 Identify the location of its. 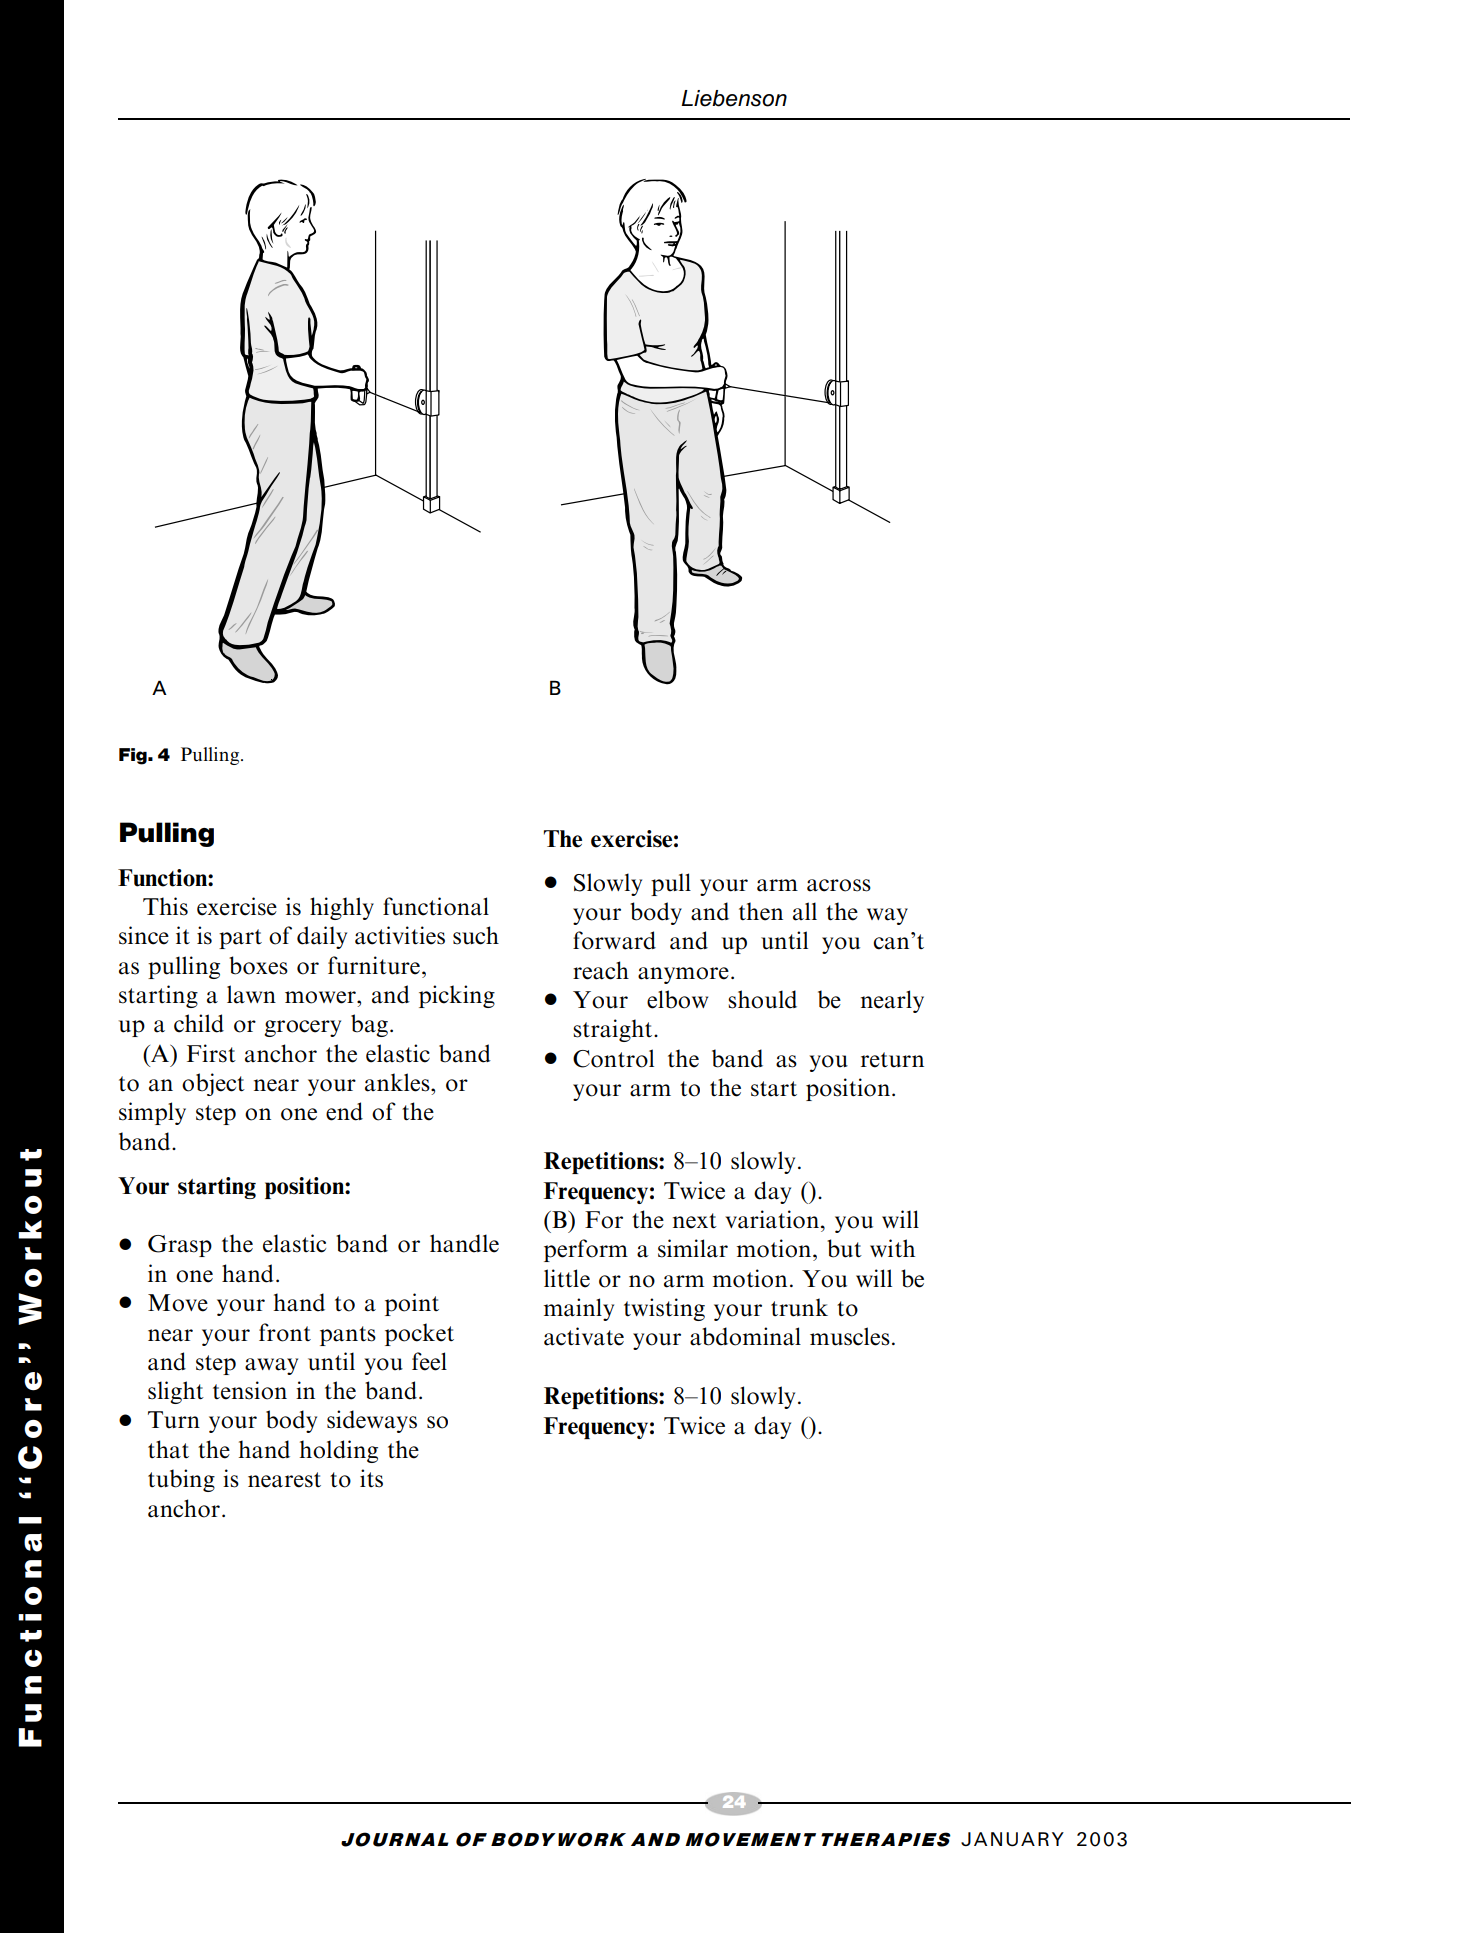
(371, 1478).
